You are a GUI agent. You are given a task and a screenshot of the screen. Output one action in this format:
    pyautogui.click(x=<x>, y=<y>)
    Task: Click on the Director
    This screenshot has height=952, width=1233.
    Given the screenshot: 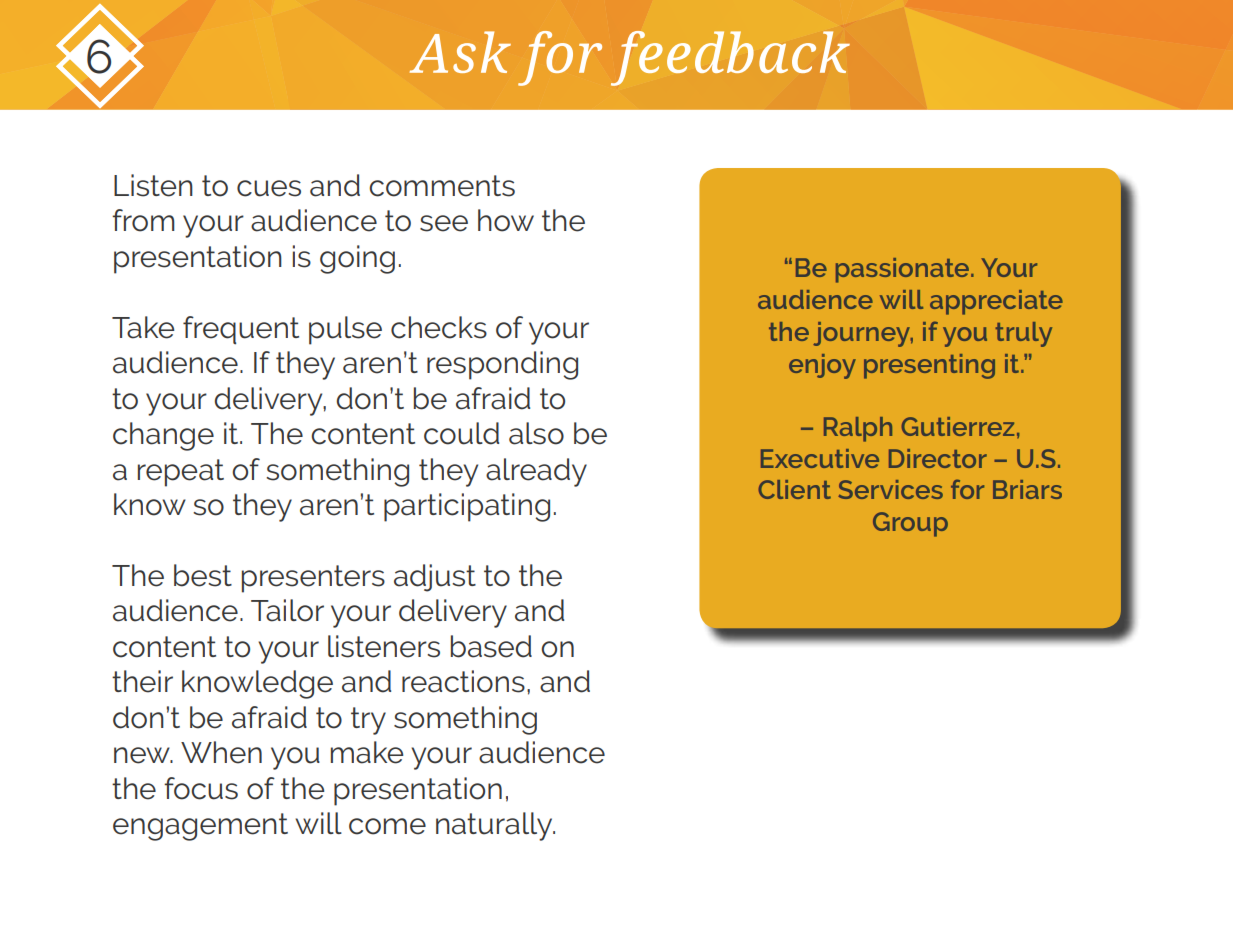 What is the action you would take?
    pyautogui.click(x=938, y=458)
